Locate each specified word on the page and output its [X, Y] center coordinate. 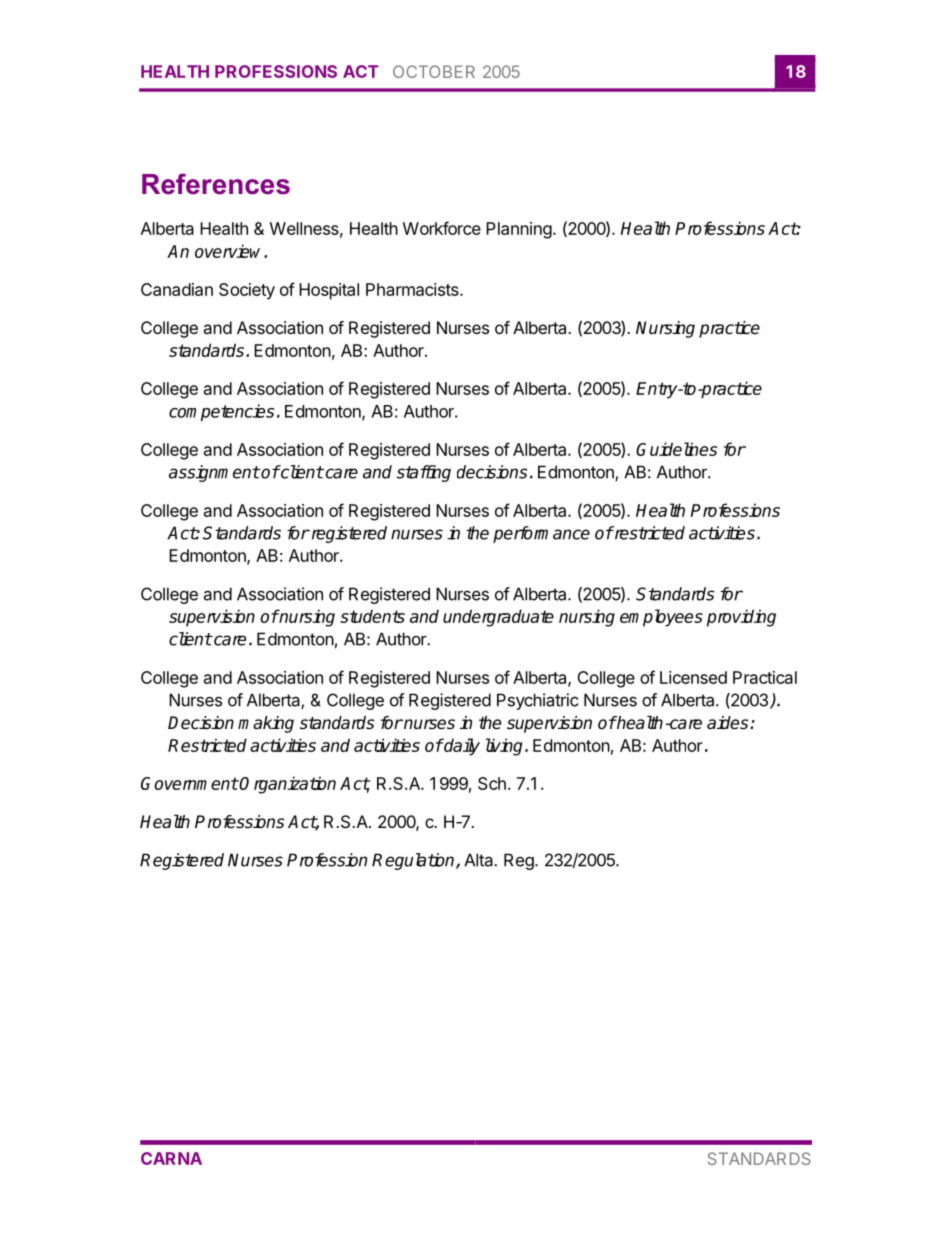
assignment [214, 473]
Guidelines [676, 449]
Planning [519, 230]
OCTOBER [434, 71]
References [216, 184]
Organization [287, 785]
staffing [424, 473]
